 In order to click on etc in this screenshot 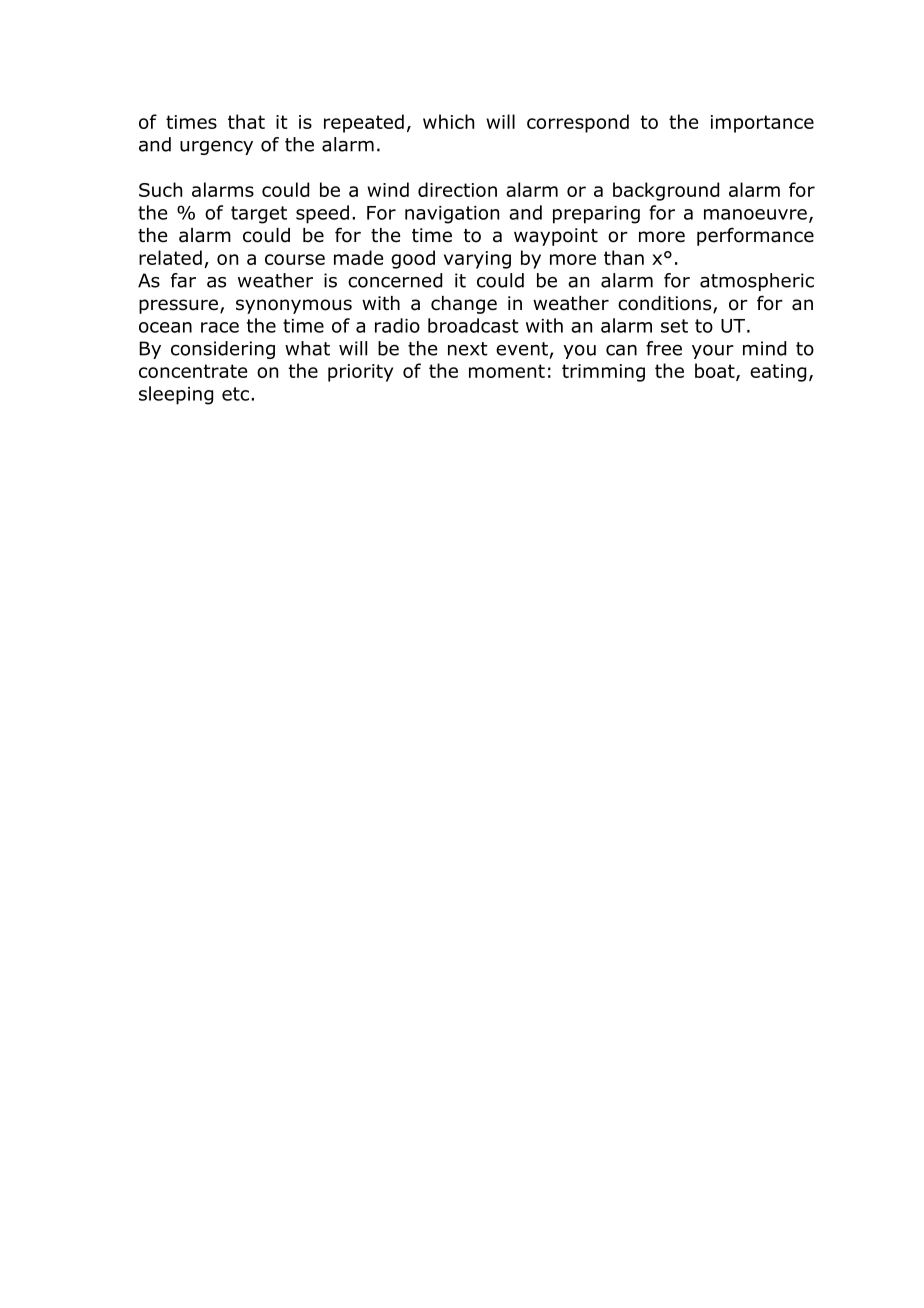, I will do `click(237, 394)`.
